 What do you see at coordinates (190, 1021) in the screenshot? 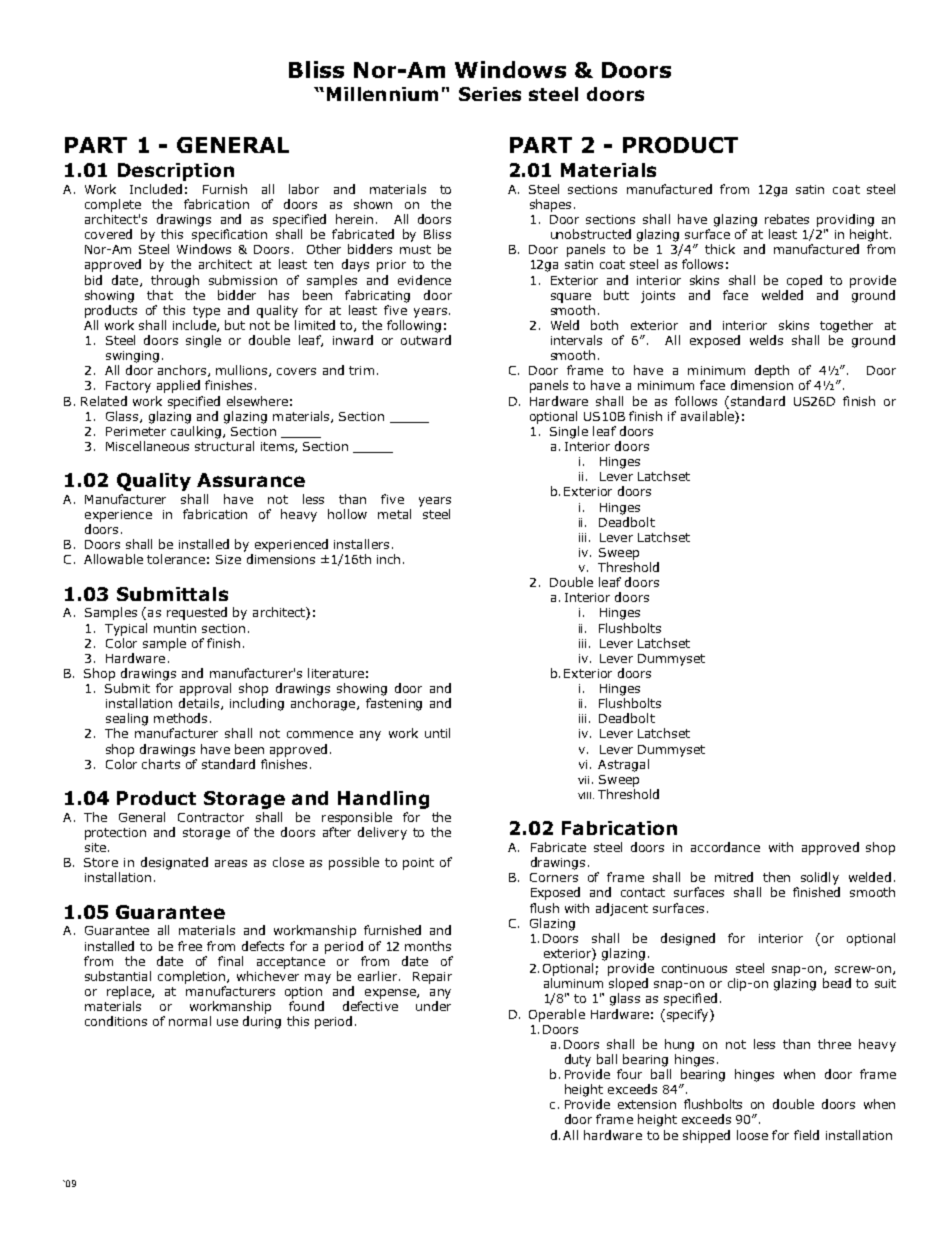
I see `normal` at bounding box center [190, 1021].
